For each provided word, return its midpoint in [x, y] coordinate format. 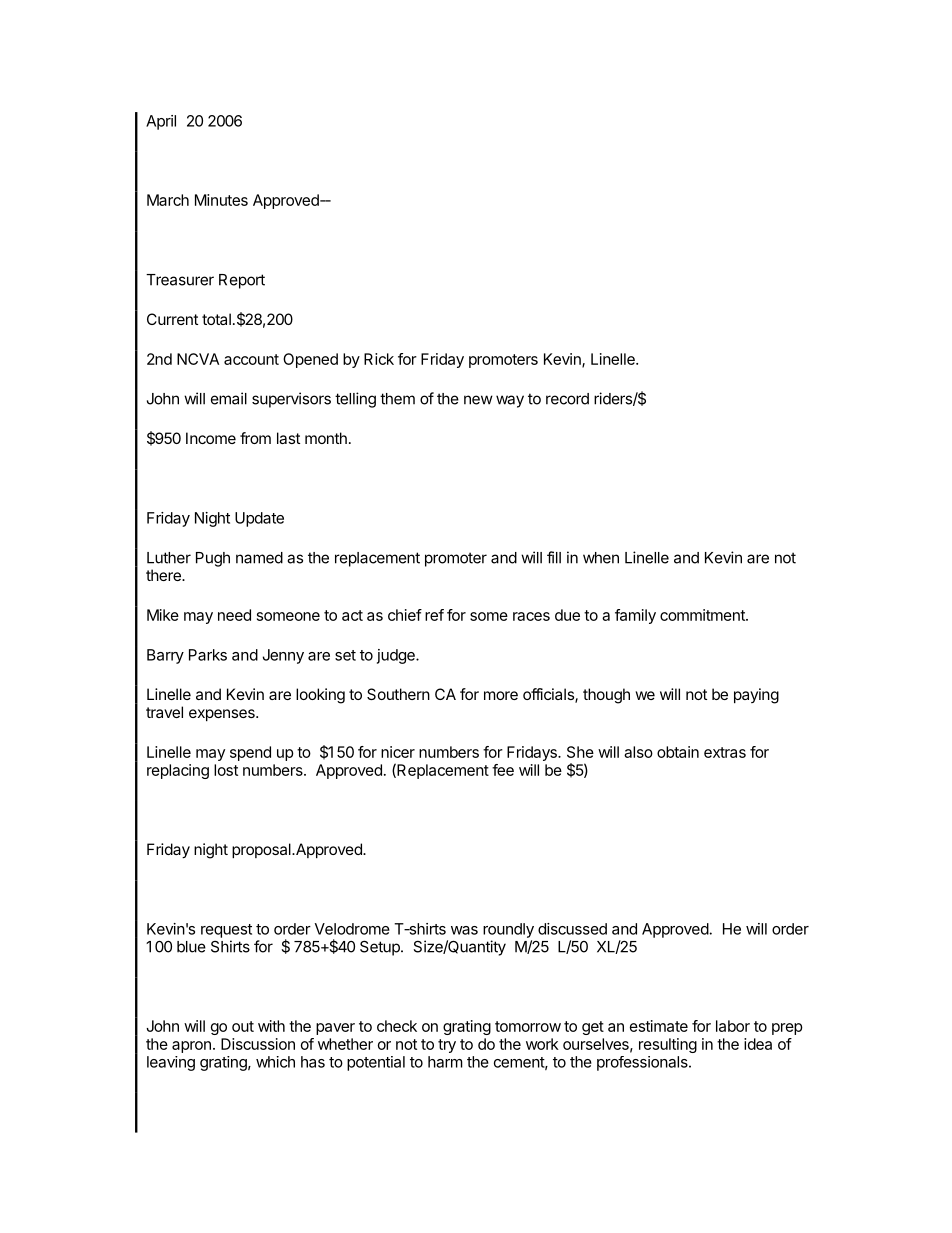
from [255, 438]
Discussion [258, 1044]
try [447, 1046]
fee [503, 770]
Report [242, 281]
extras [725, 752]
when [601, 558]
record [567, 399]
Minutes [221, 200]
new [478, 400]
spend [250, 753]
